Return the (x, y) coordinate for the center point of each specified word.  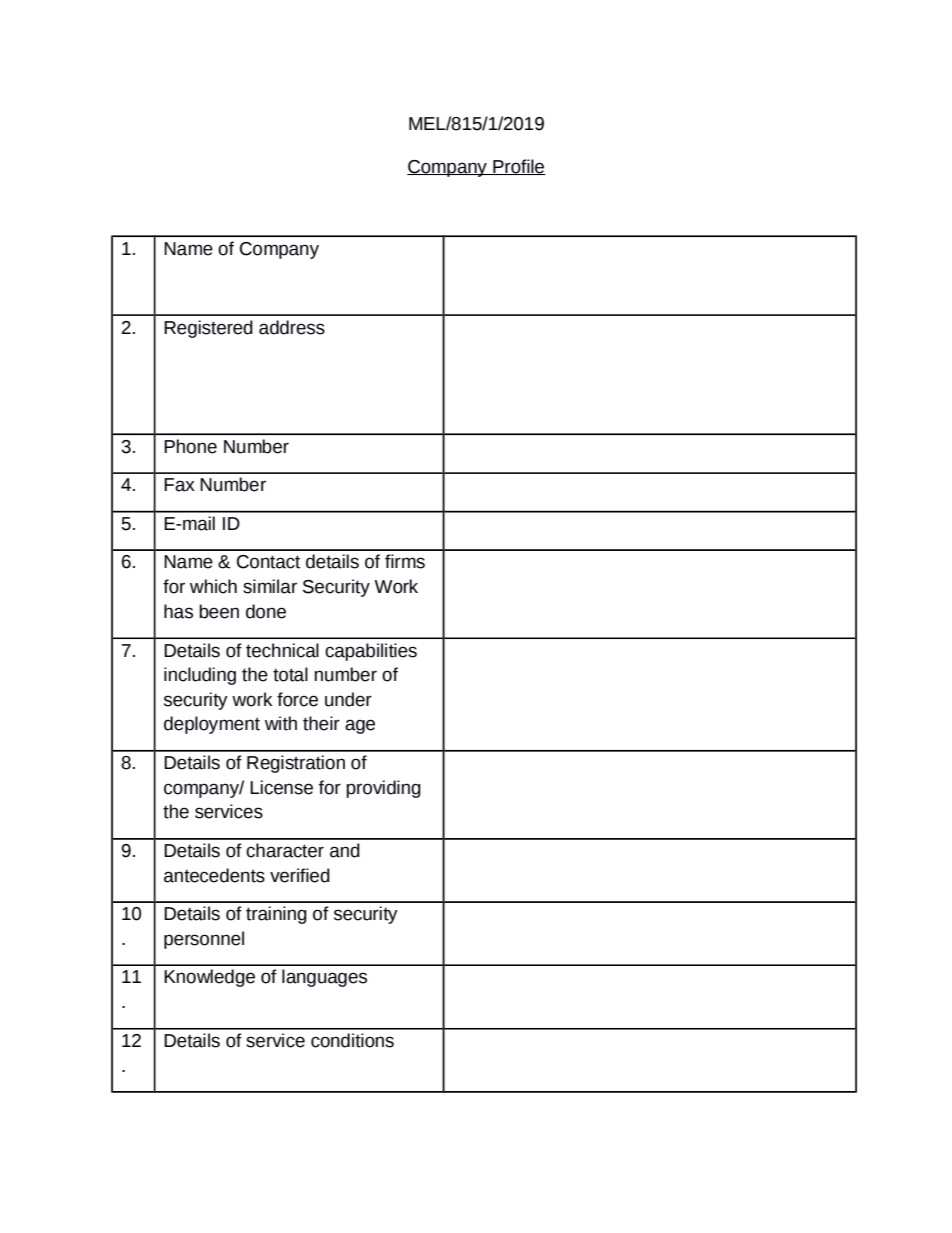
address (292, 327)
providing (383, 789)
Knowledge (209, 978)
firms (405, 561)
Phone (190, 446)
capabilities (371, 652)
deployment (212, 725)
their (321, 723)
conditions (352, 1040)
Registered (208, 329)
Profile (518, 167)
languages (324, 978)
